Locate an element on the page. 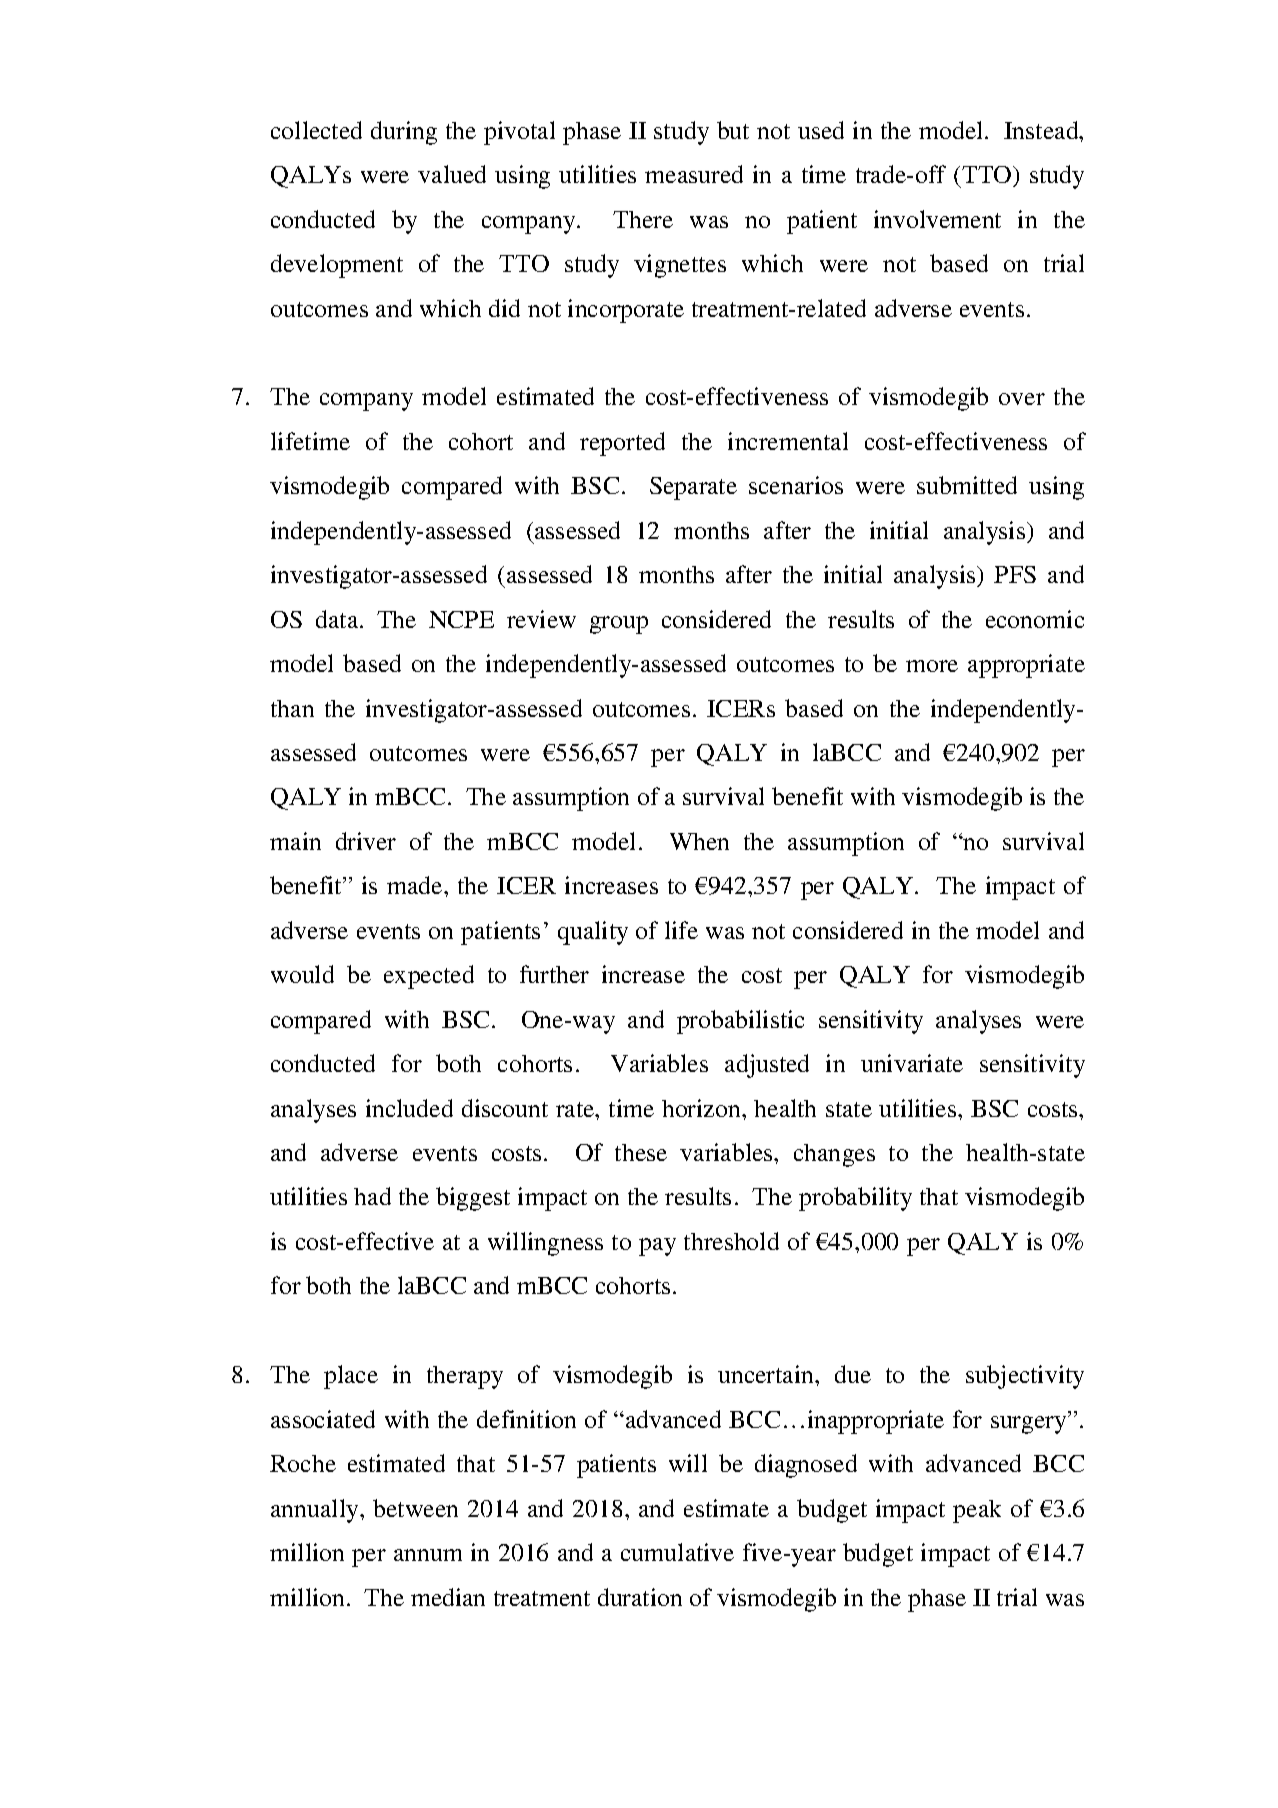 The image size is (1278, 1808). data is located at coordinates (338, 619).
